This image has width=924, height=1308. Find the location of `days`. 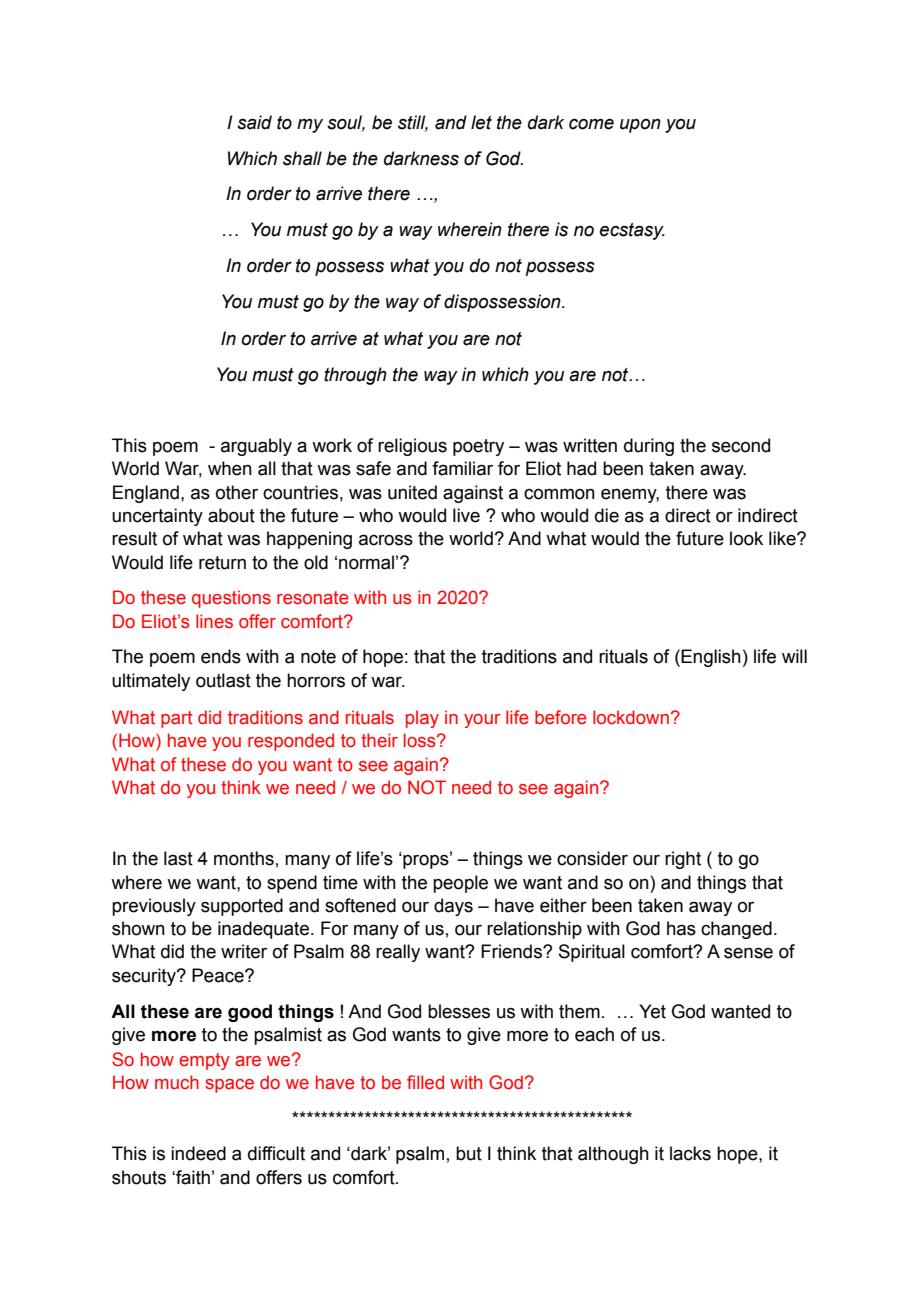

days is located at coordinates (453, 907).
